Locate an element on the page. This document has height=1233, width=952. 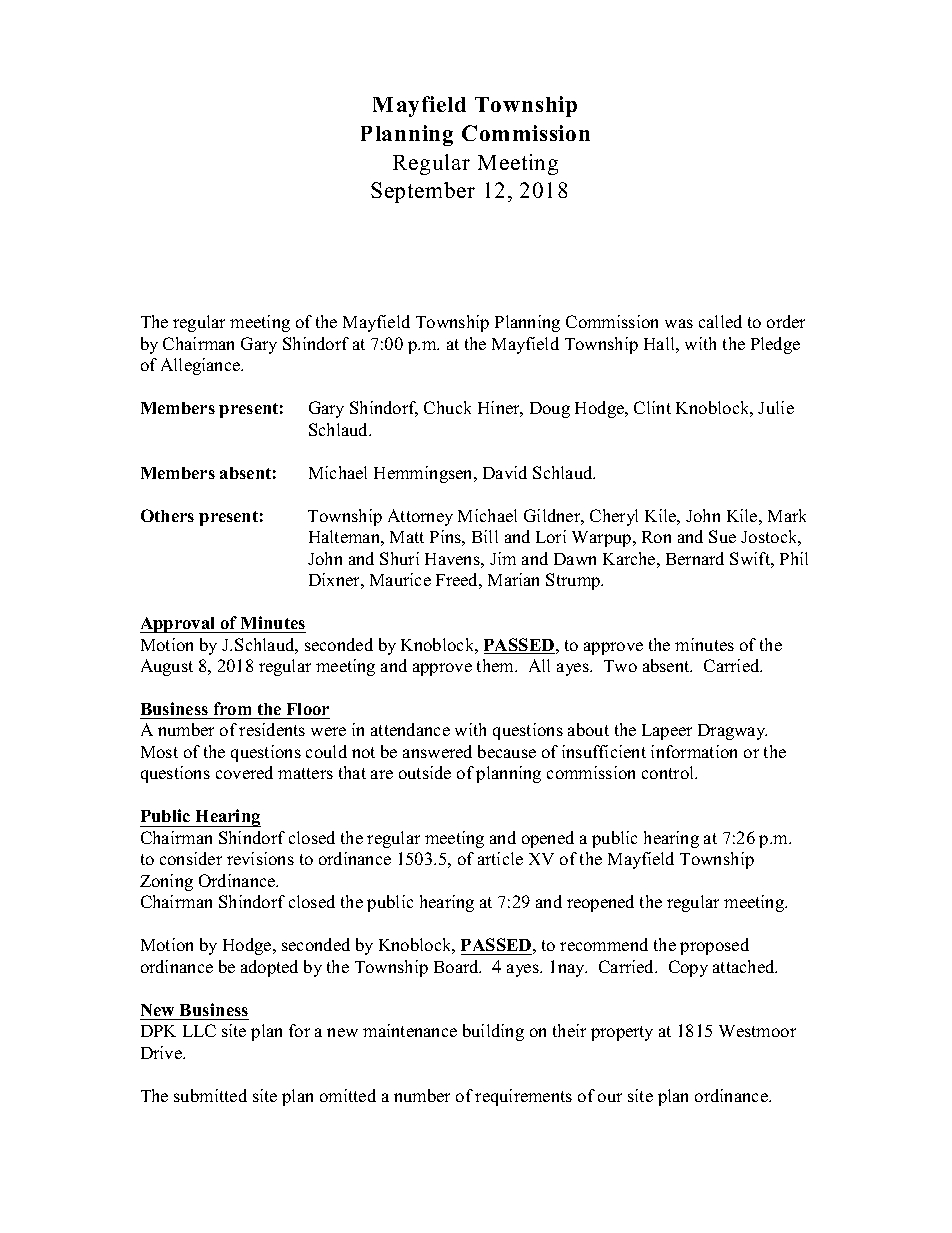
Chuck is located at coordinates (447, 407).
